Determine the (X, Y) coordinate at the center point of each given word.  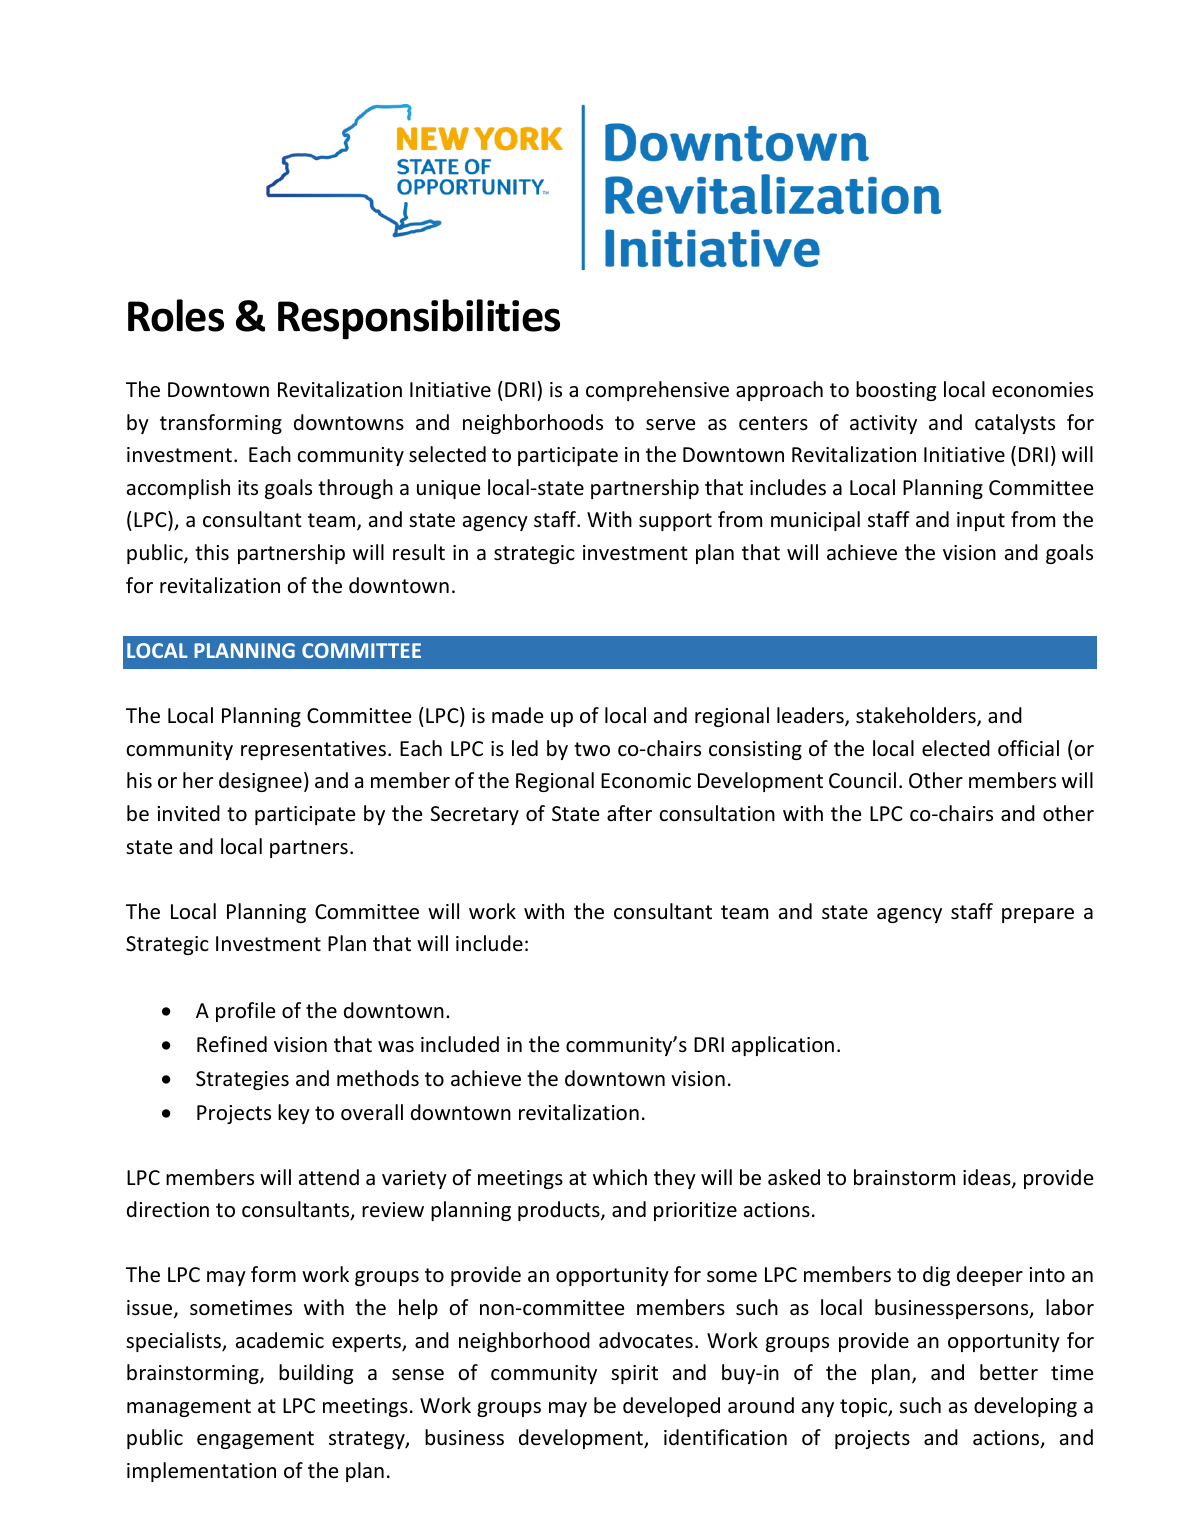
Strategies (242, 1080)
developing (1025, 1407)
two (592, 749)
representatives (313, 750)
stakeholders (917, 716)
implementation (201, 1472)
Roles (176, 315)
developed (671, 1407)
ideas (988, 1178)
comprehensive (657, 391)
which (620, 1177)
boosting (896, 391)
